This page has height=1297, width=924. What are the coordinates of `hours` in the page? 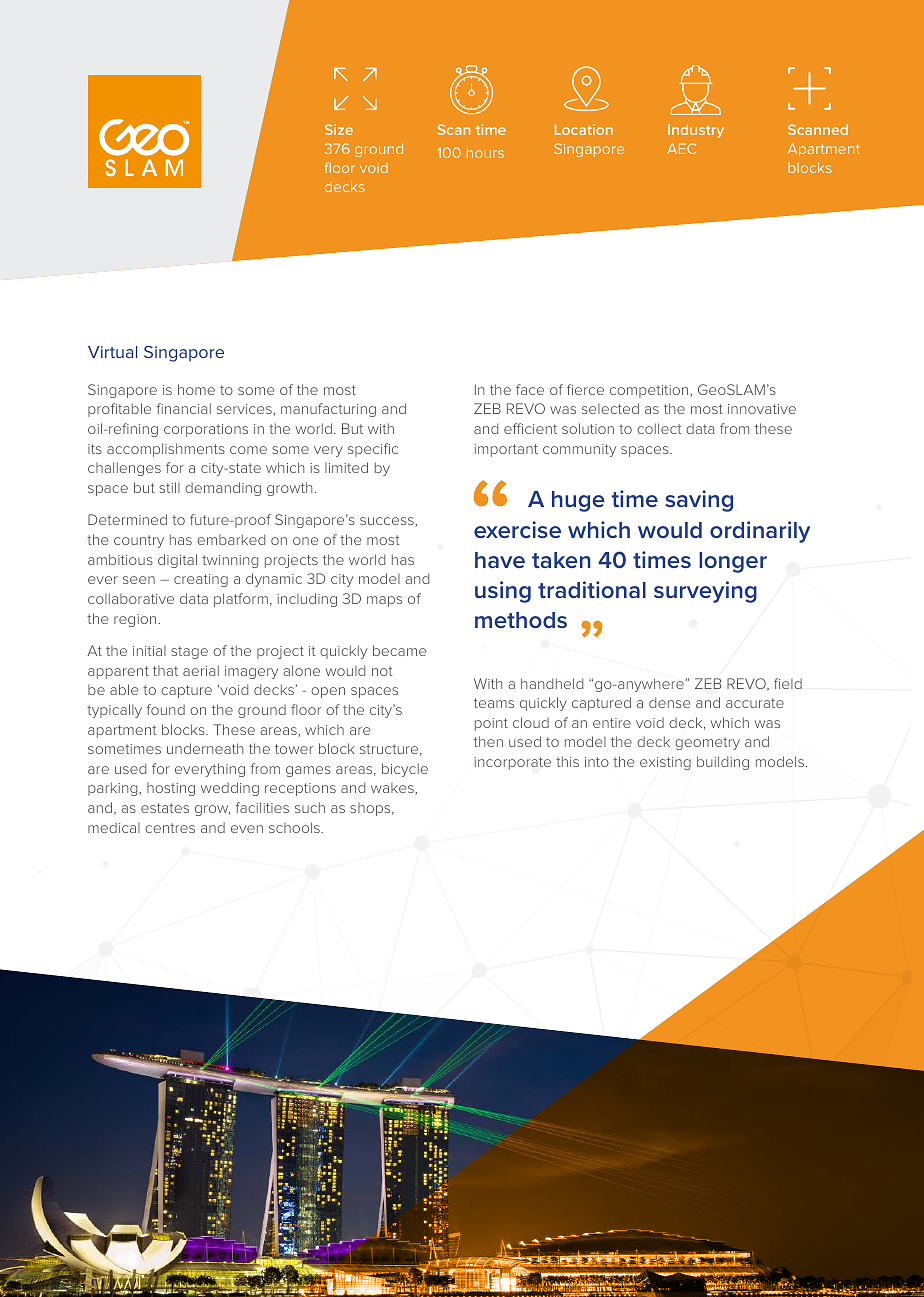 It's located at (485, 152).
